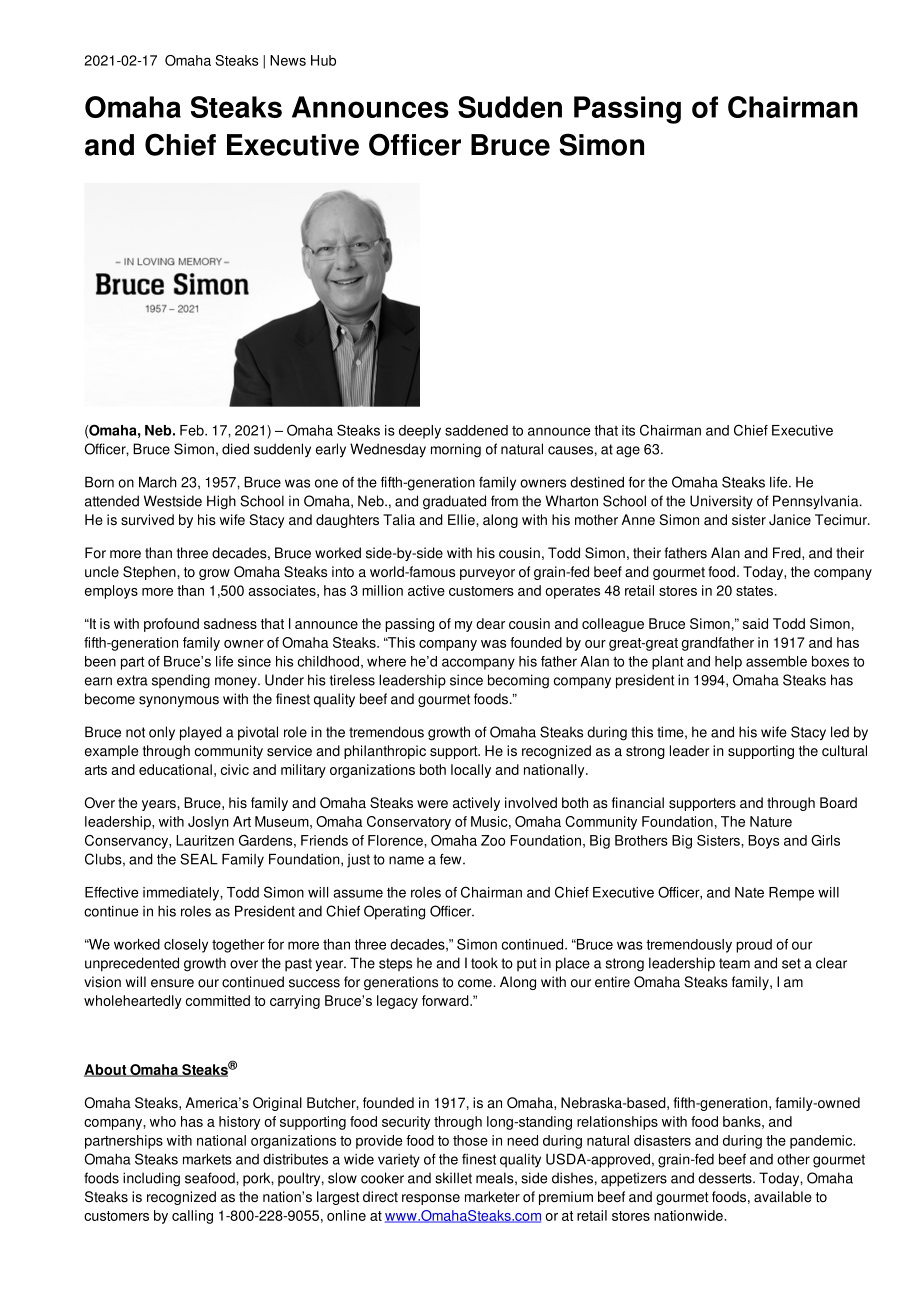  I want to click on saddened, so click(476, 430).
